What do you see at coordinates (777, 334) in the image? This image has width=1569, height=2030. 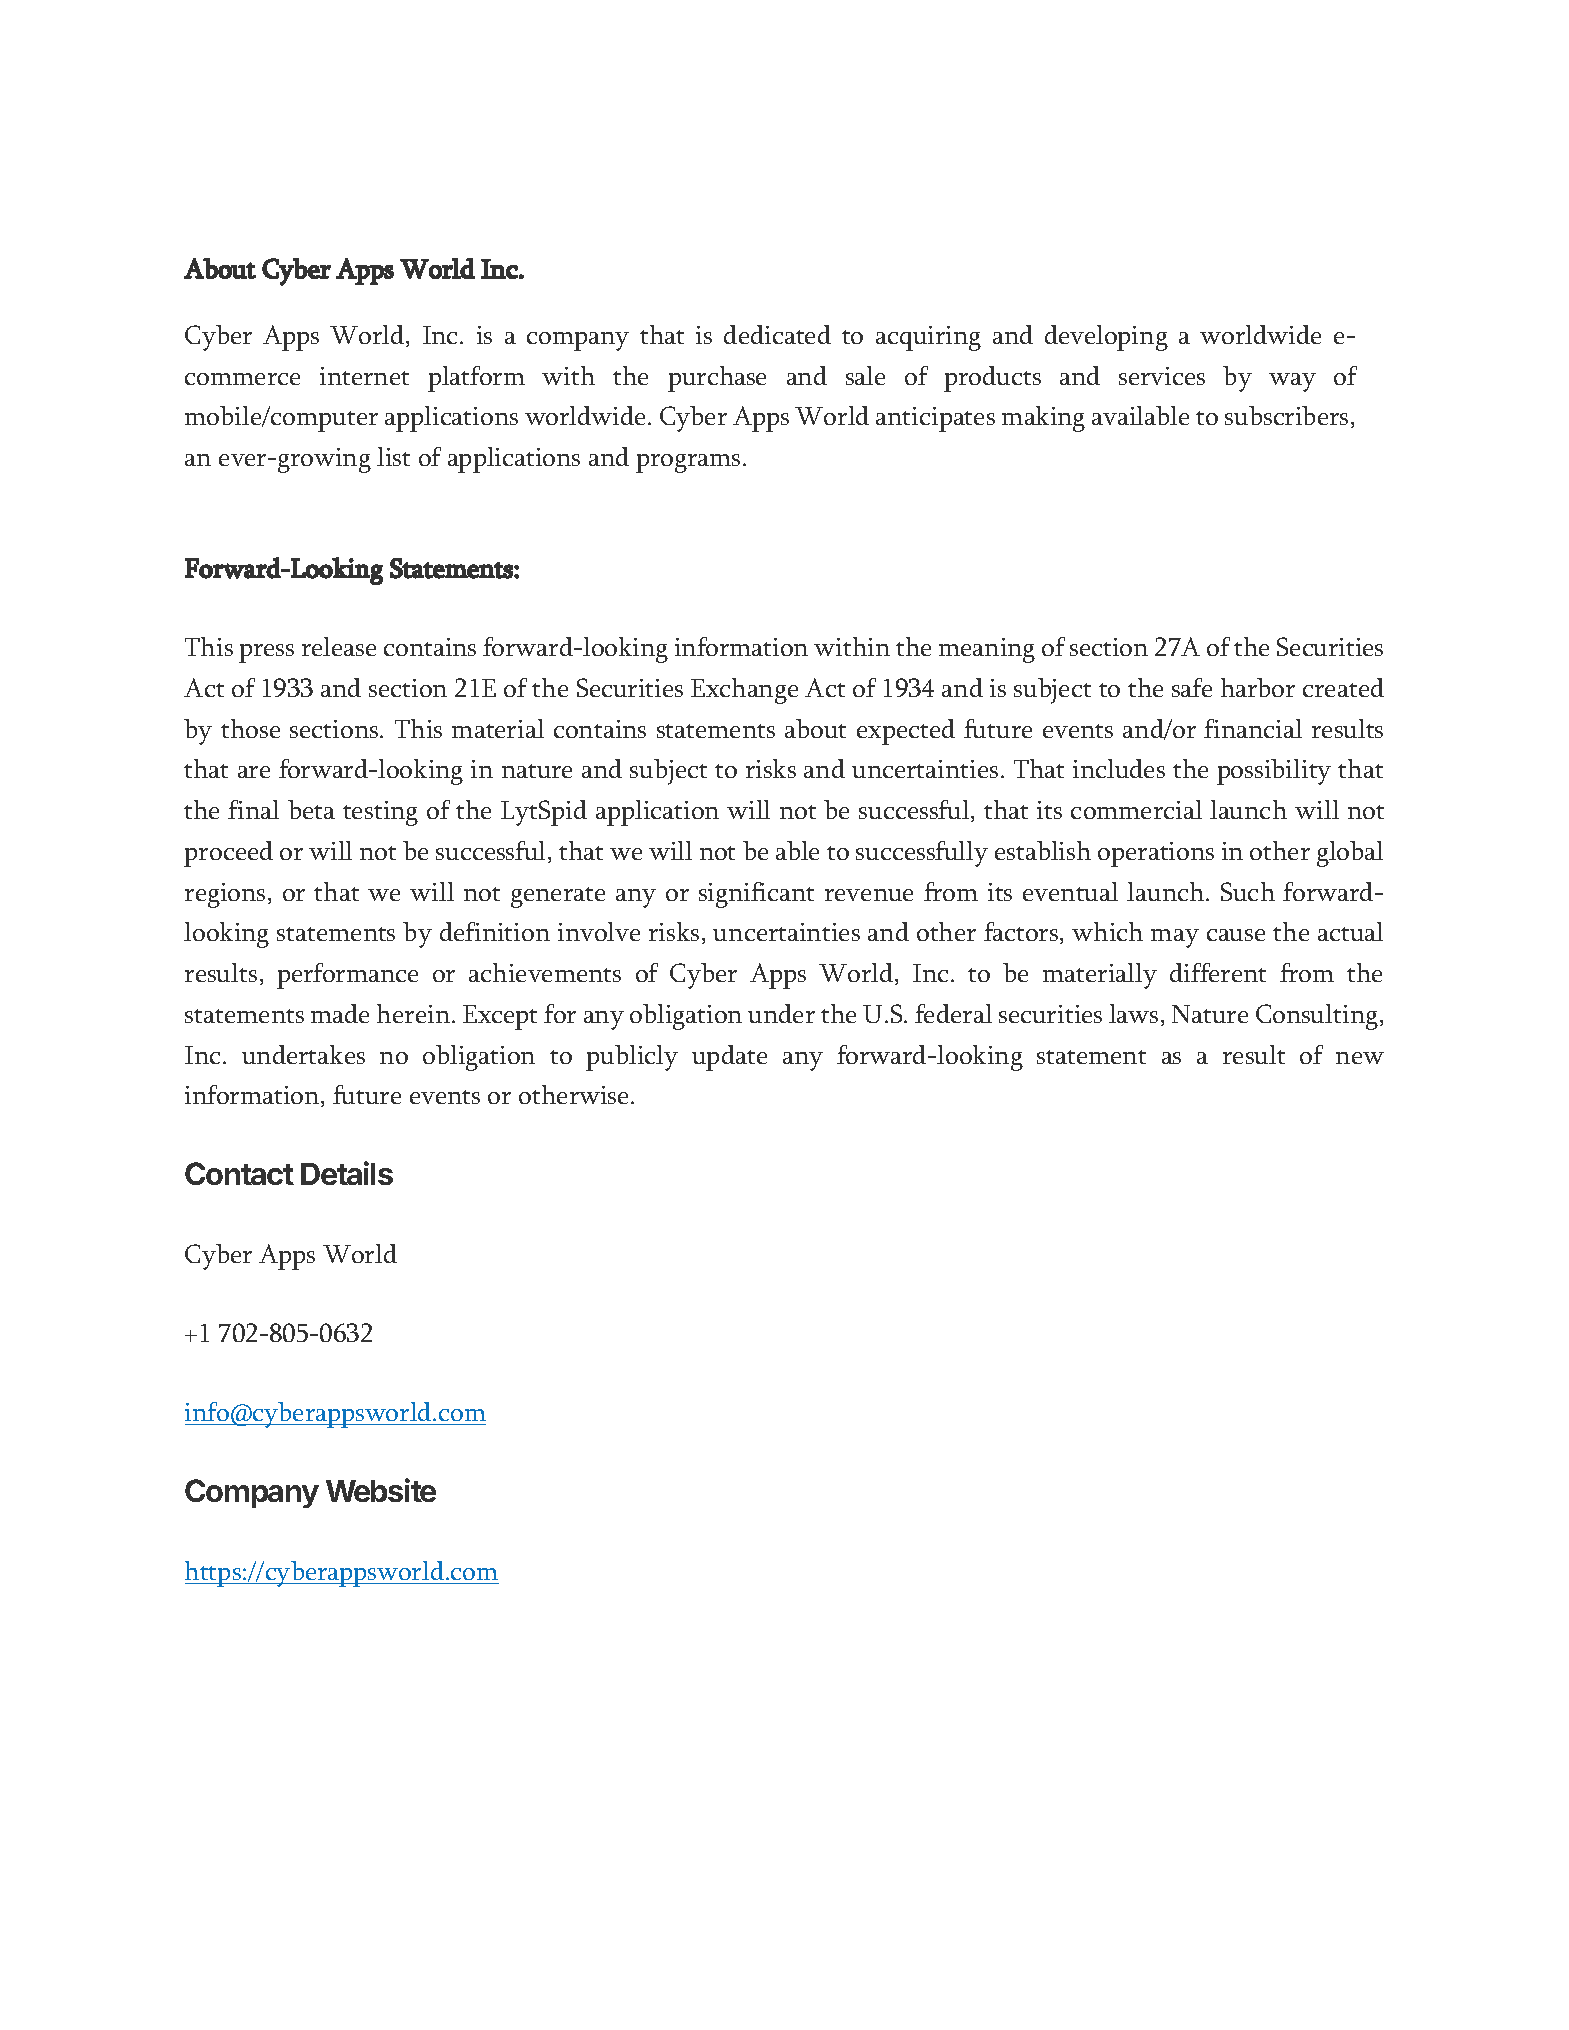 I see `dedicated` at bounding box center [777, 334].
